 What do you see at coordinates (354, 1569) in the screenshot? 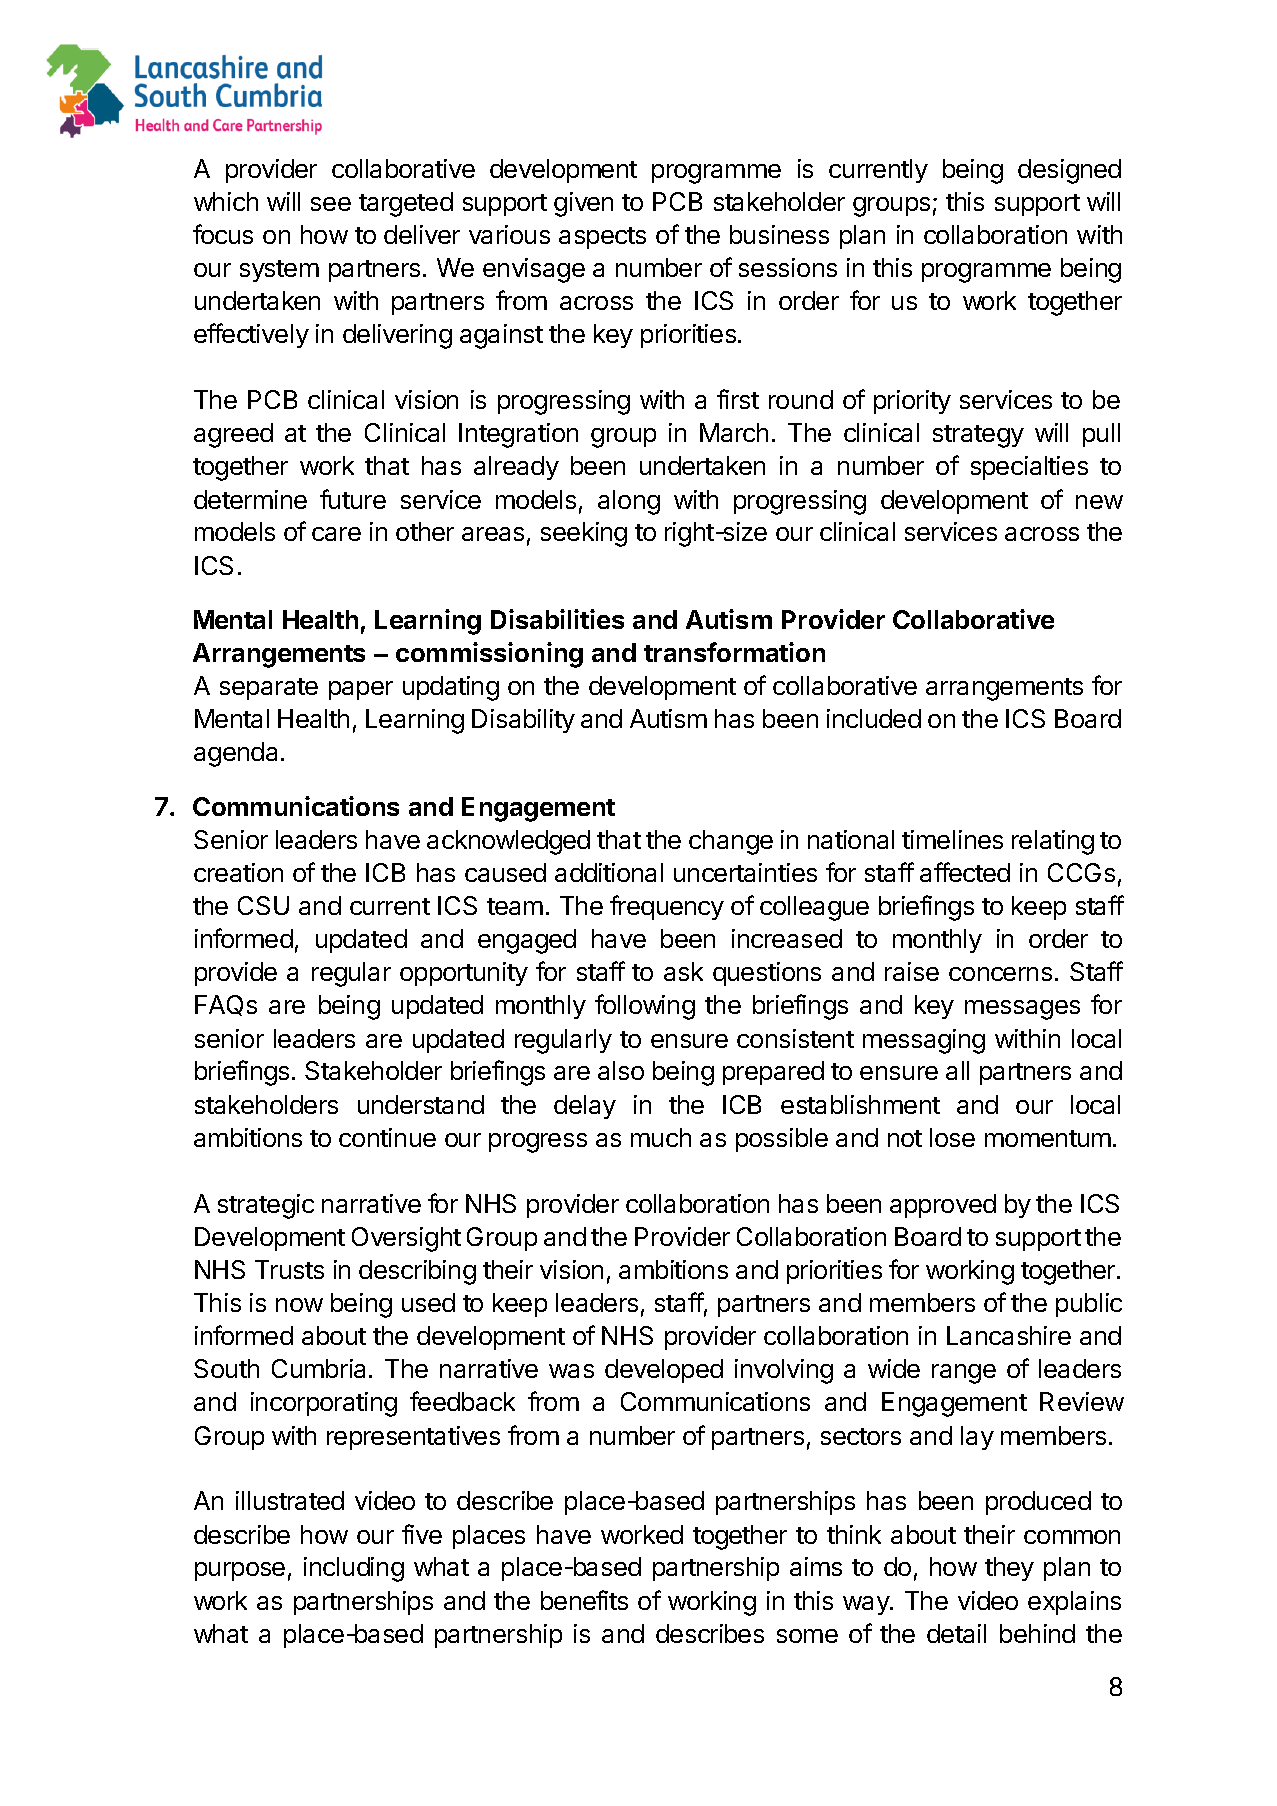
I see `including` at bounding box center [354, 1569].
